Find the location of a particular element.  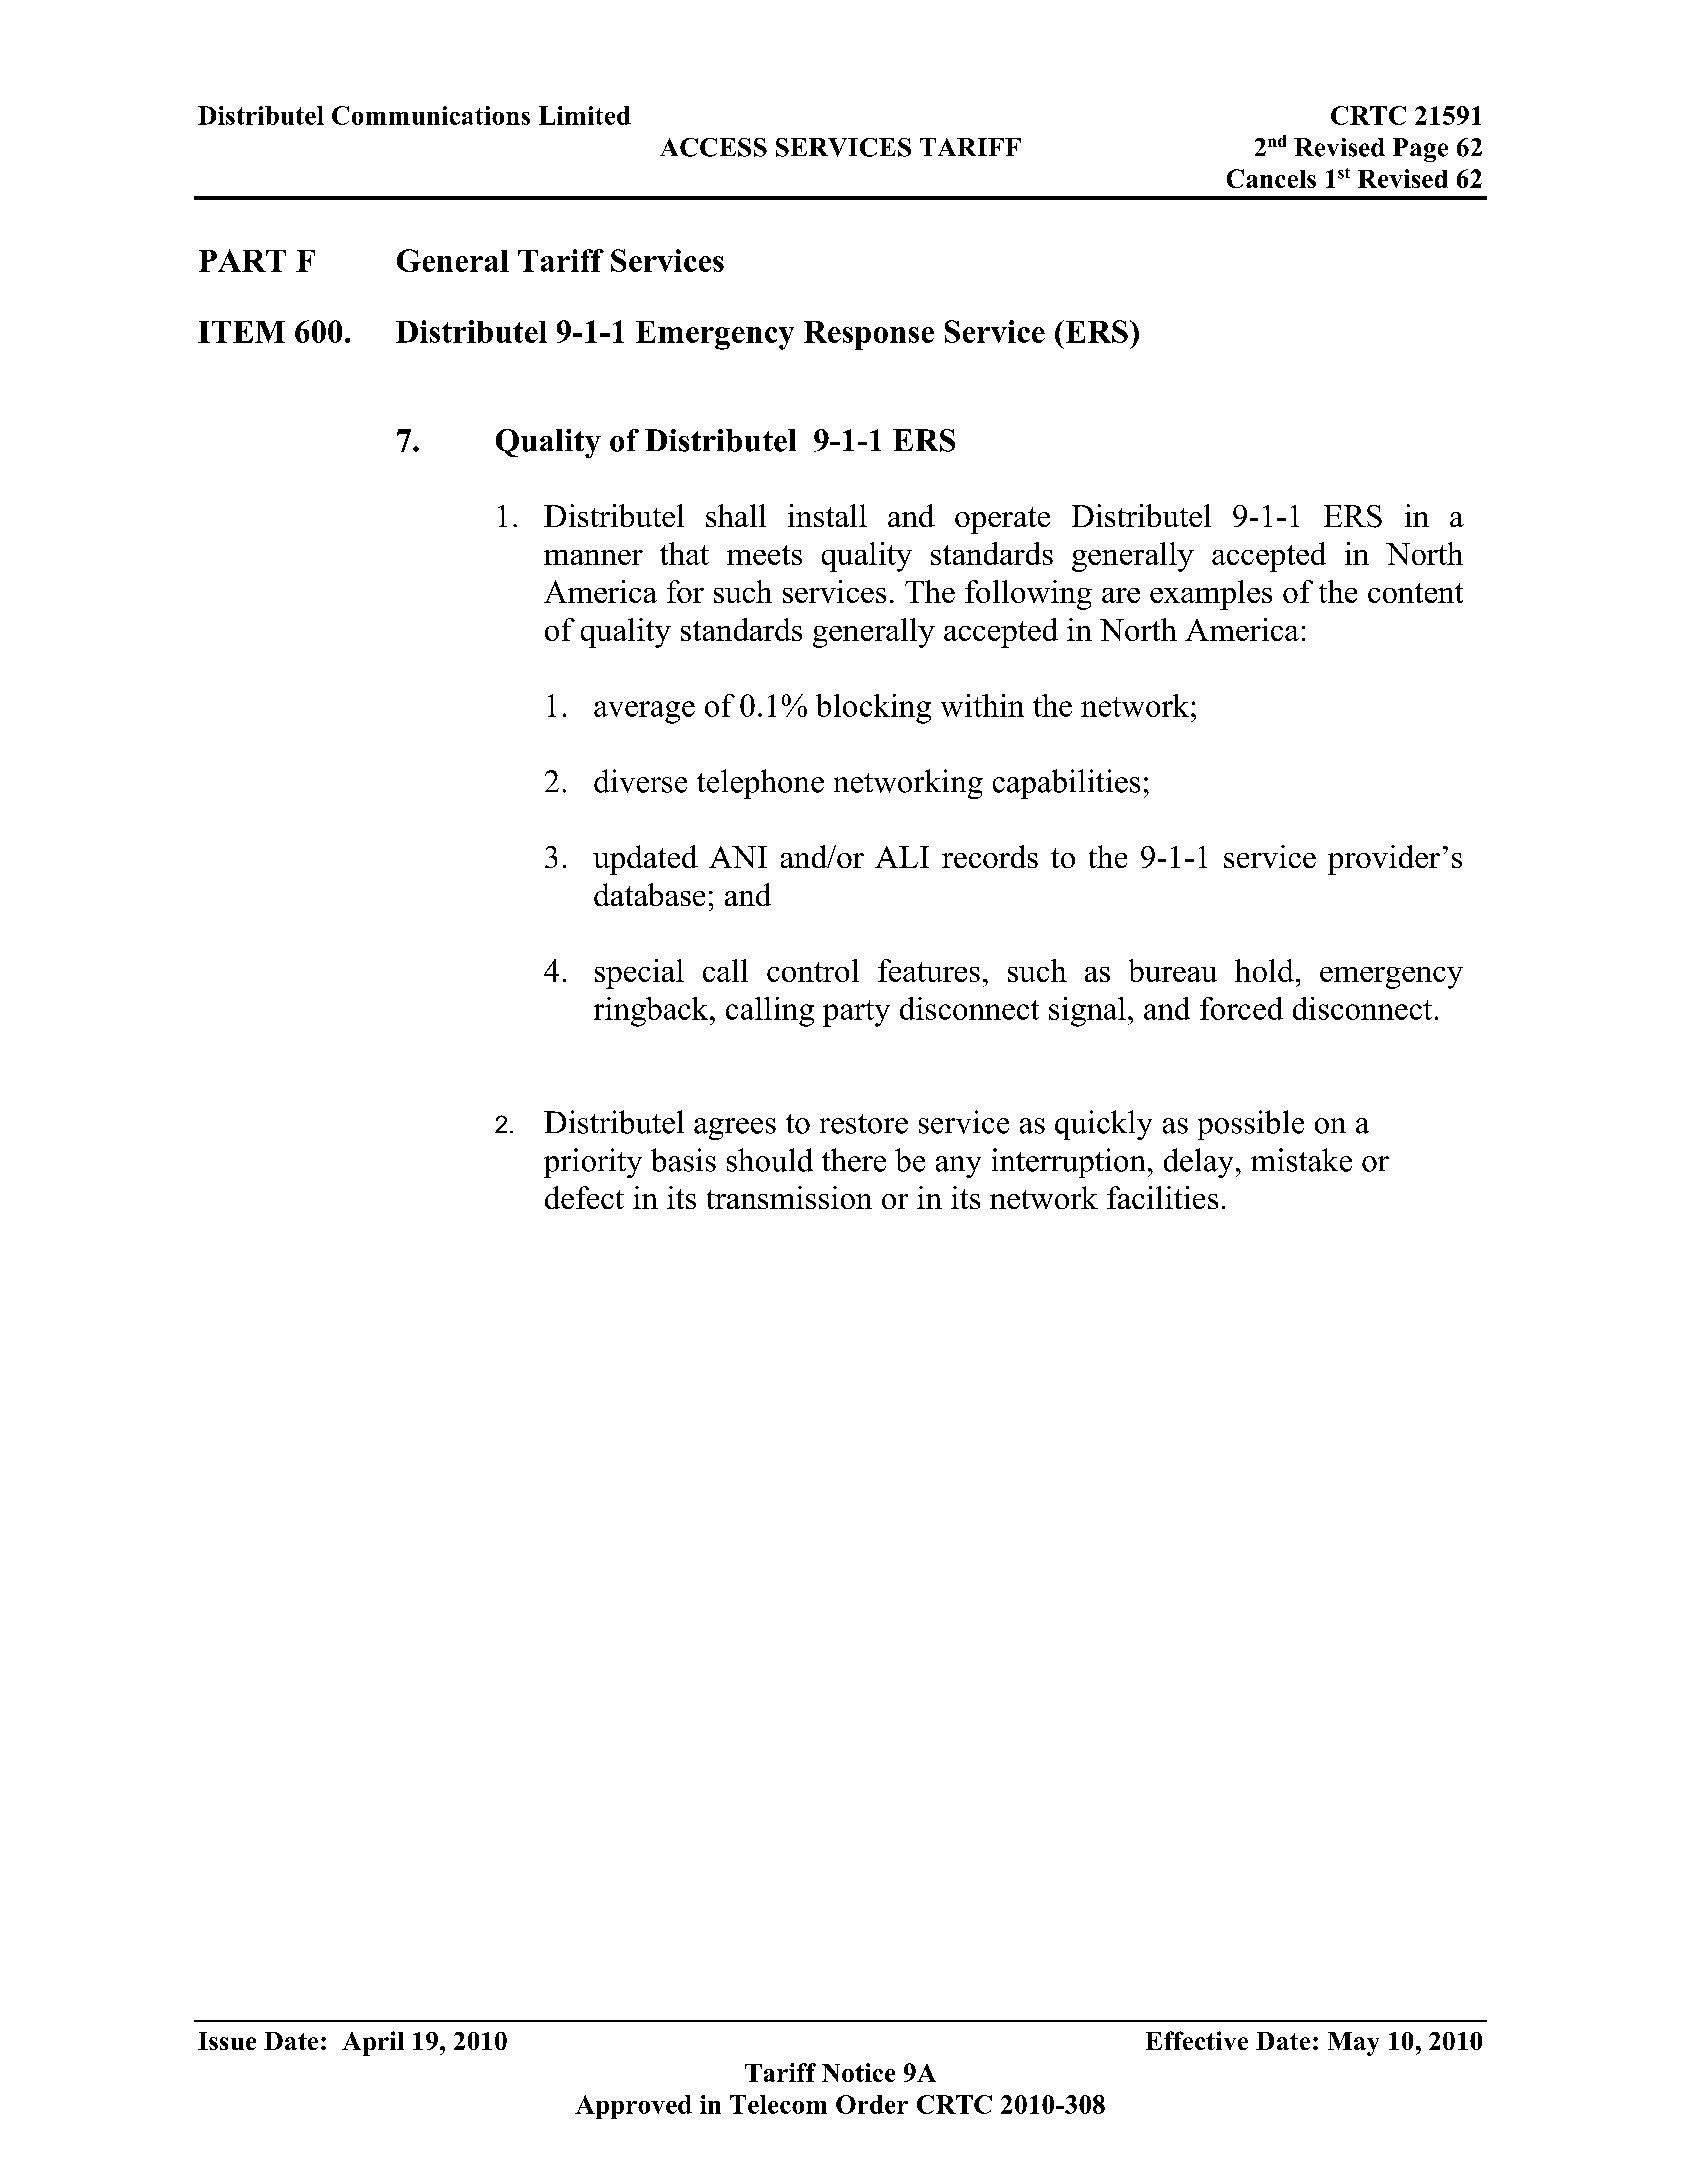

Communications is located at coordinates (431, 115).
